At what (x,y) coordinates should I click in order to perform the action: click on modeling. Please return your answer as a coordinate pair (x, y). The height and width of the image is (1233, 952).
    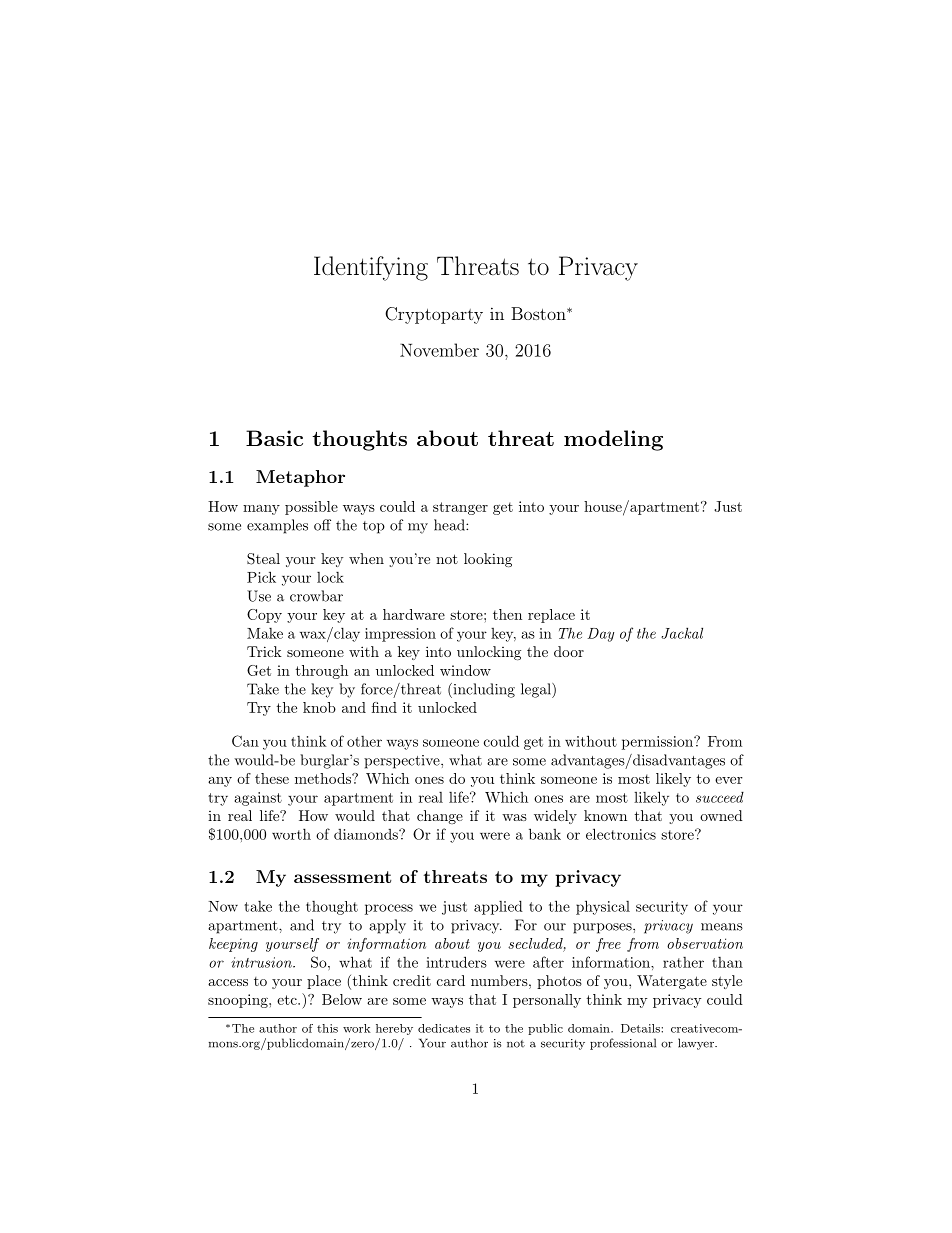
    Looking at the image, I should click on (613, 440).
